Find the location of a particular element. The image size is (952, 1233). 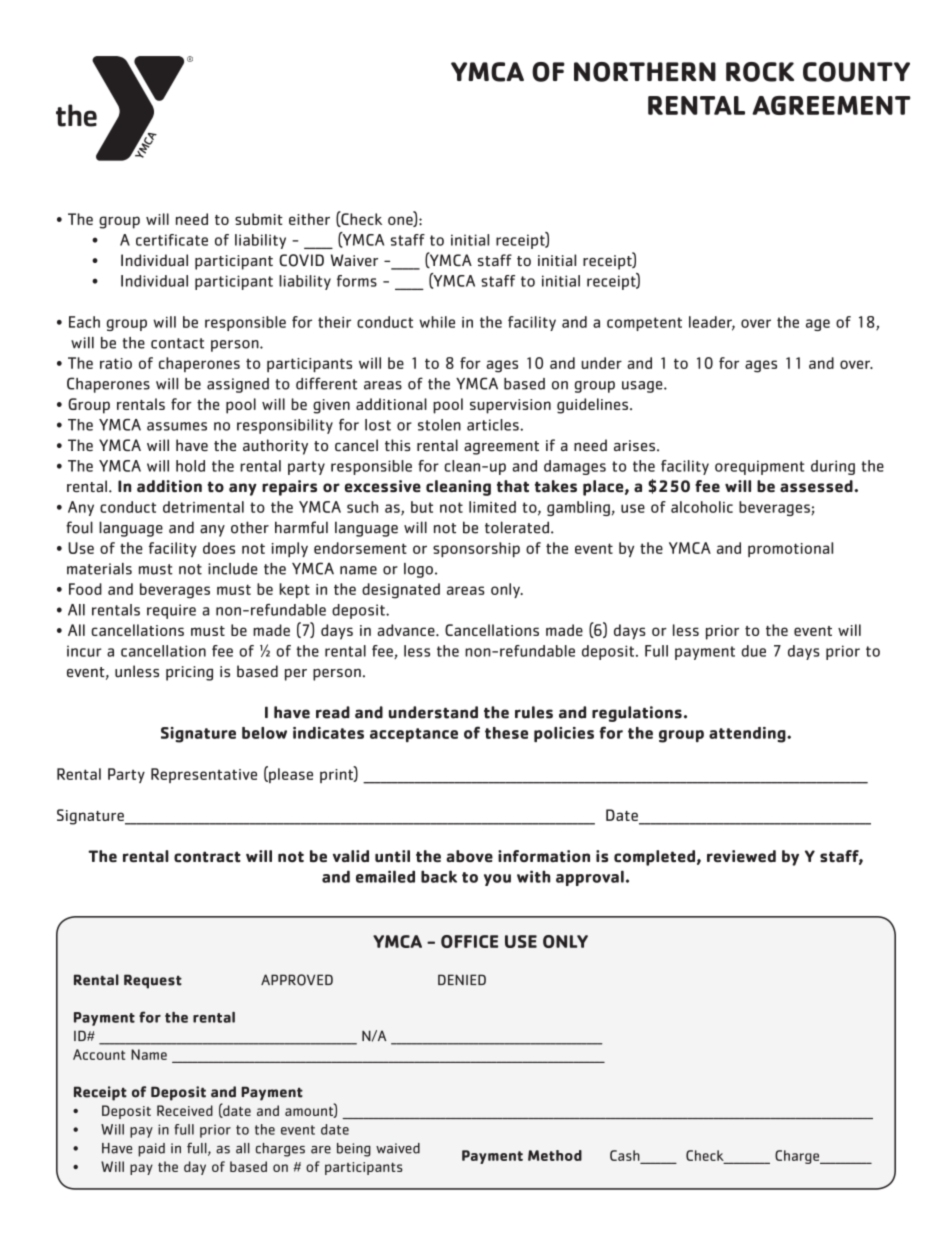

during is located at coordinates (833, 467).
